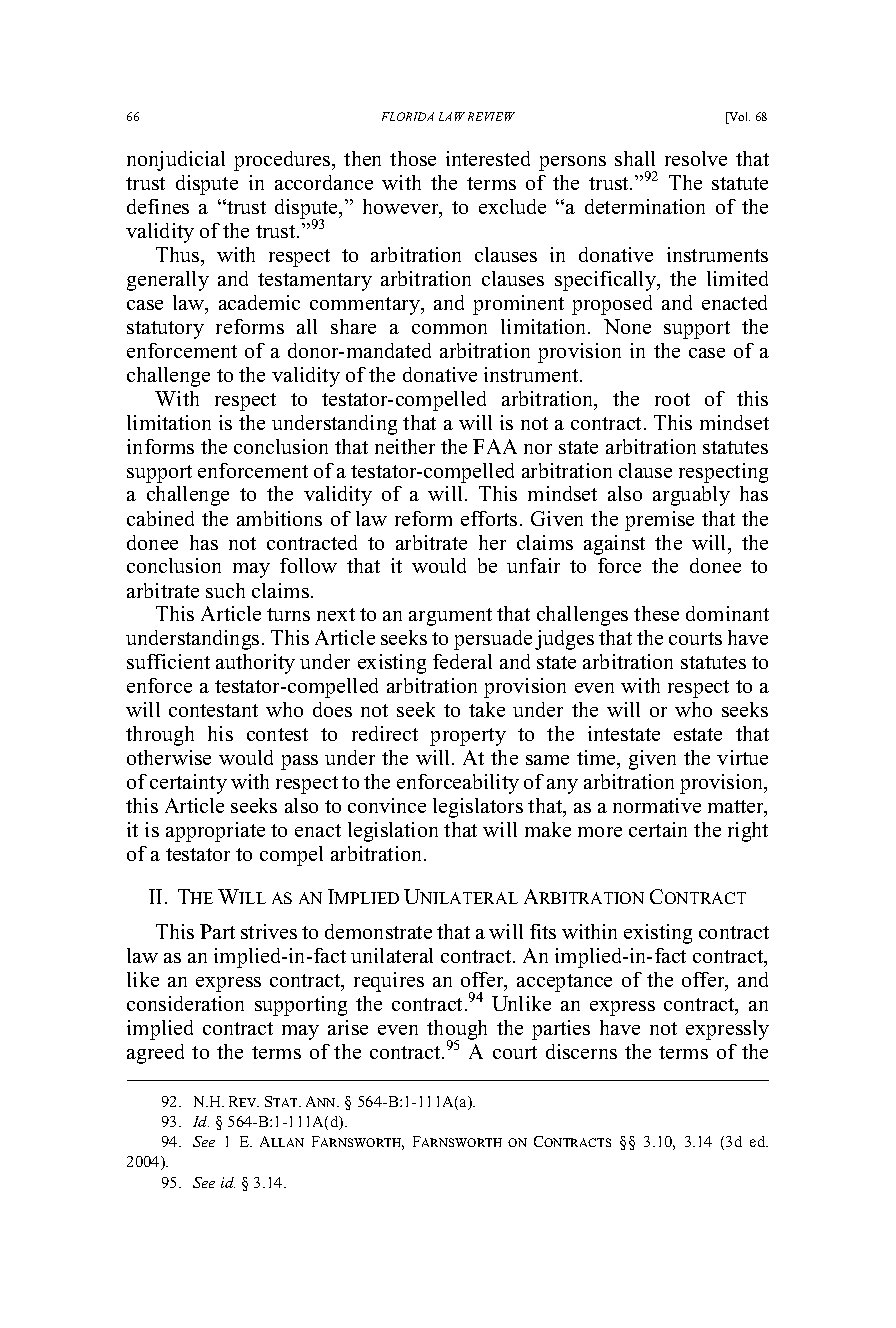 The width and height of the screenshot is (896, 1328). Describe the element at coordinates (283, 161) in the screenshot. I see `procedures` at that location.
